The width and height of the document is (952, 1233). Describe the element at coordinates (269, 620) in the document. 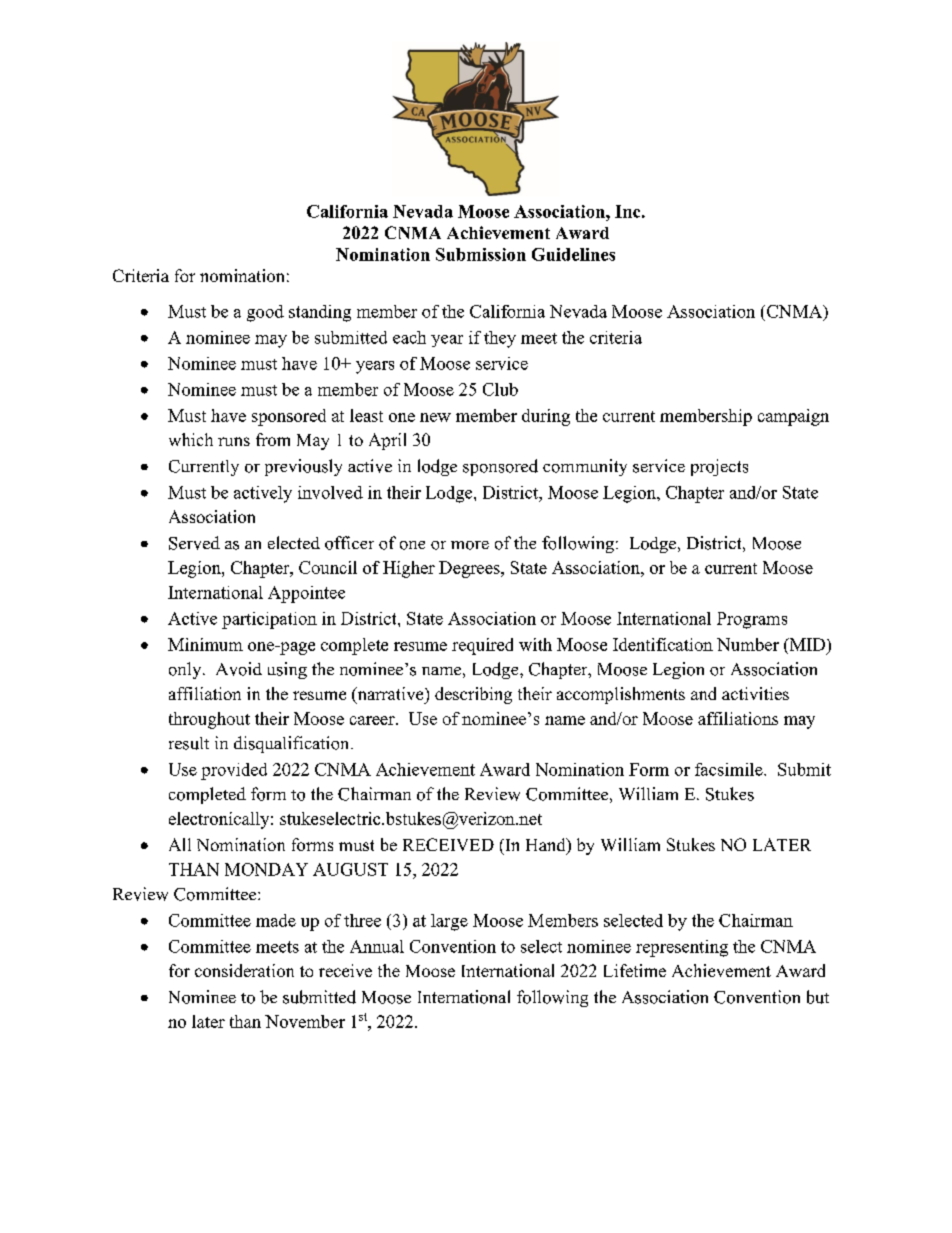

I see `participation` at that location.
